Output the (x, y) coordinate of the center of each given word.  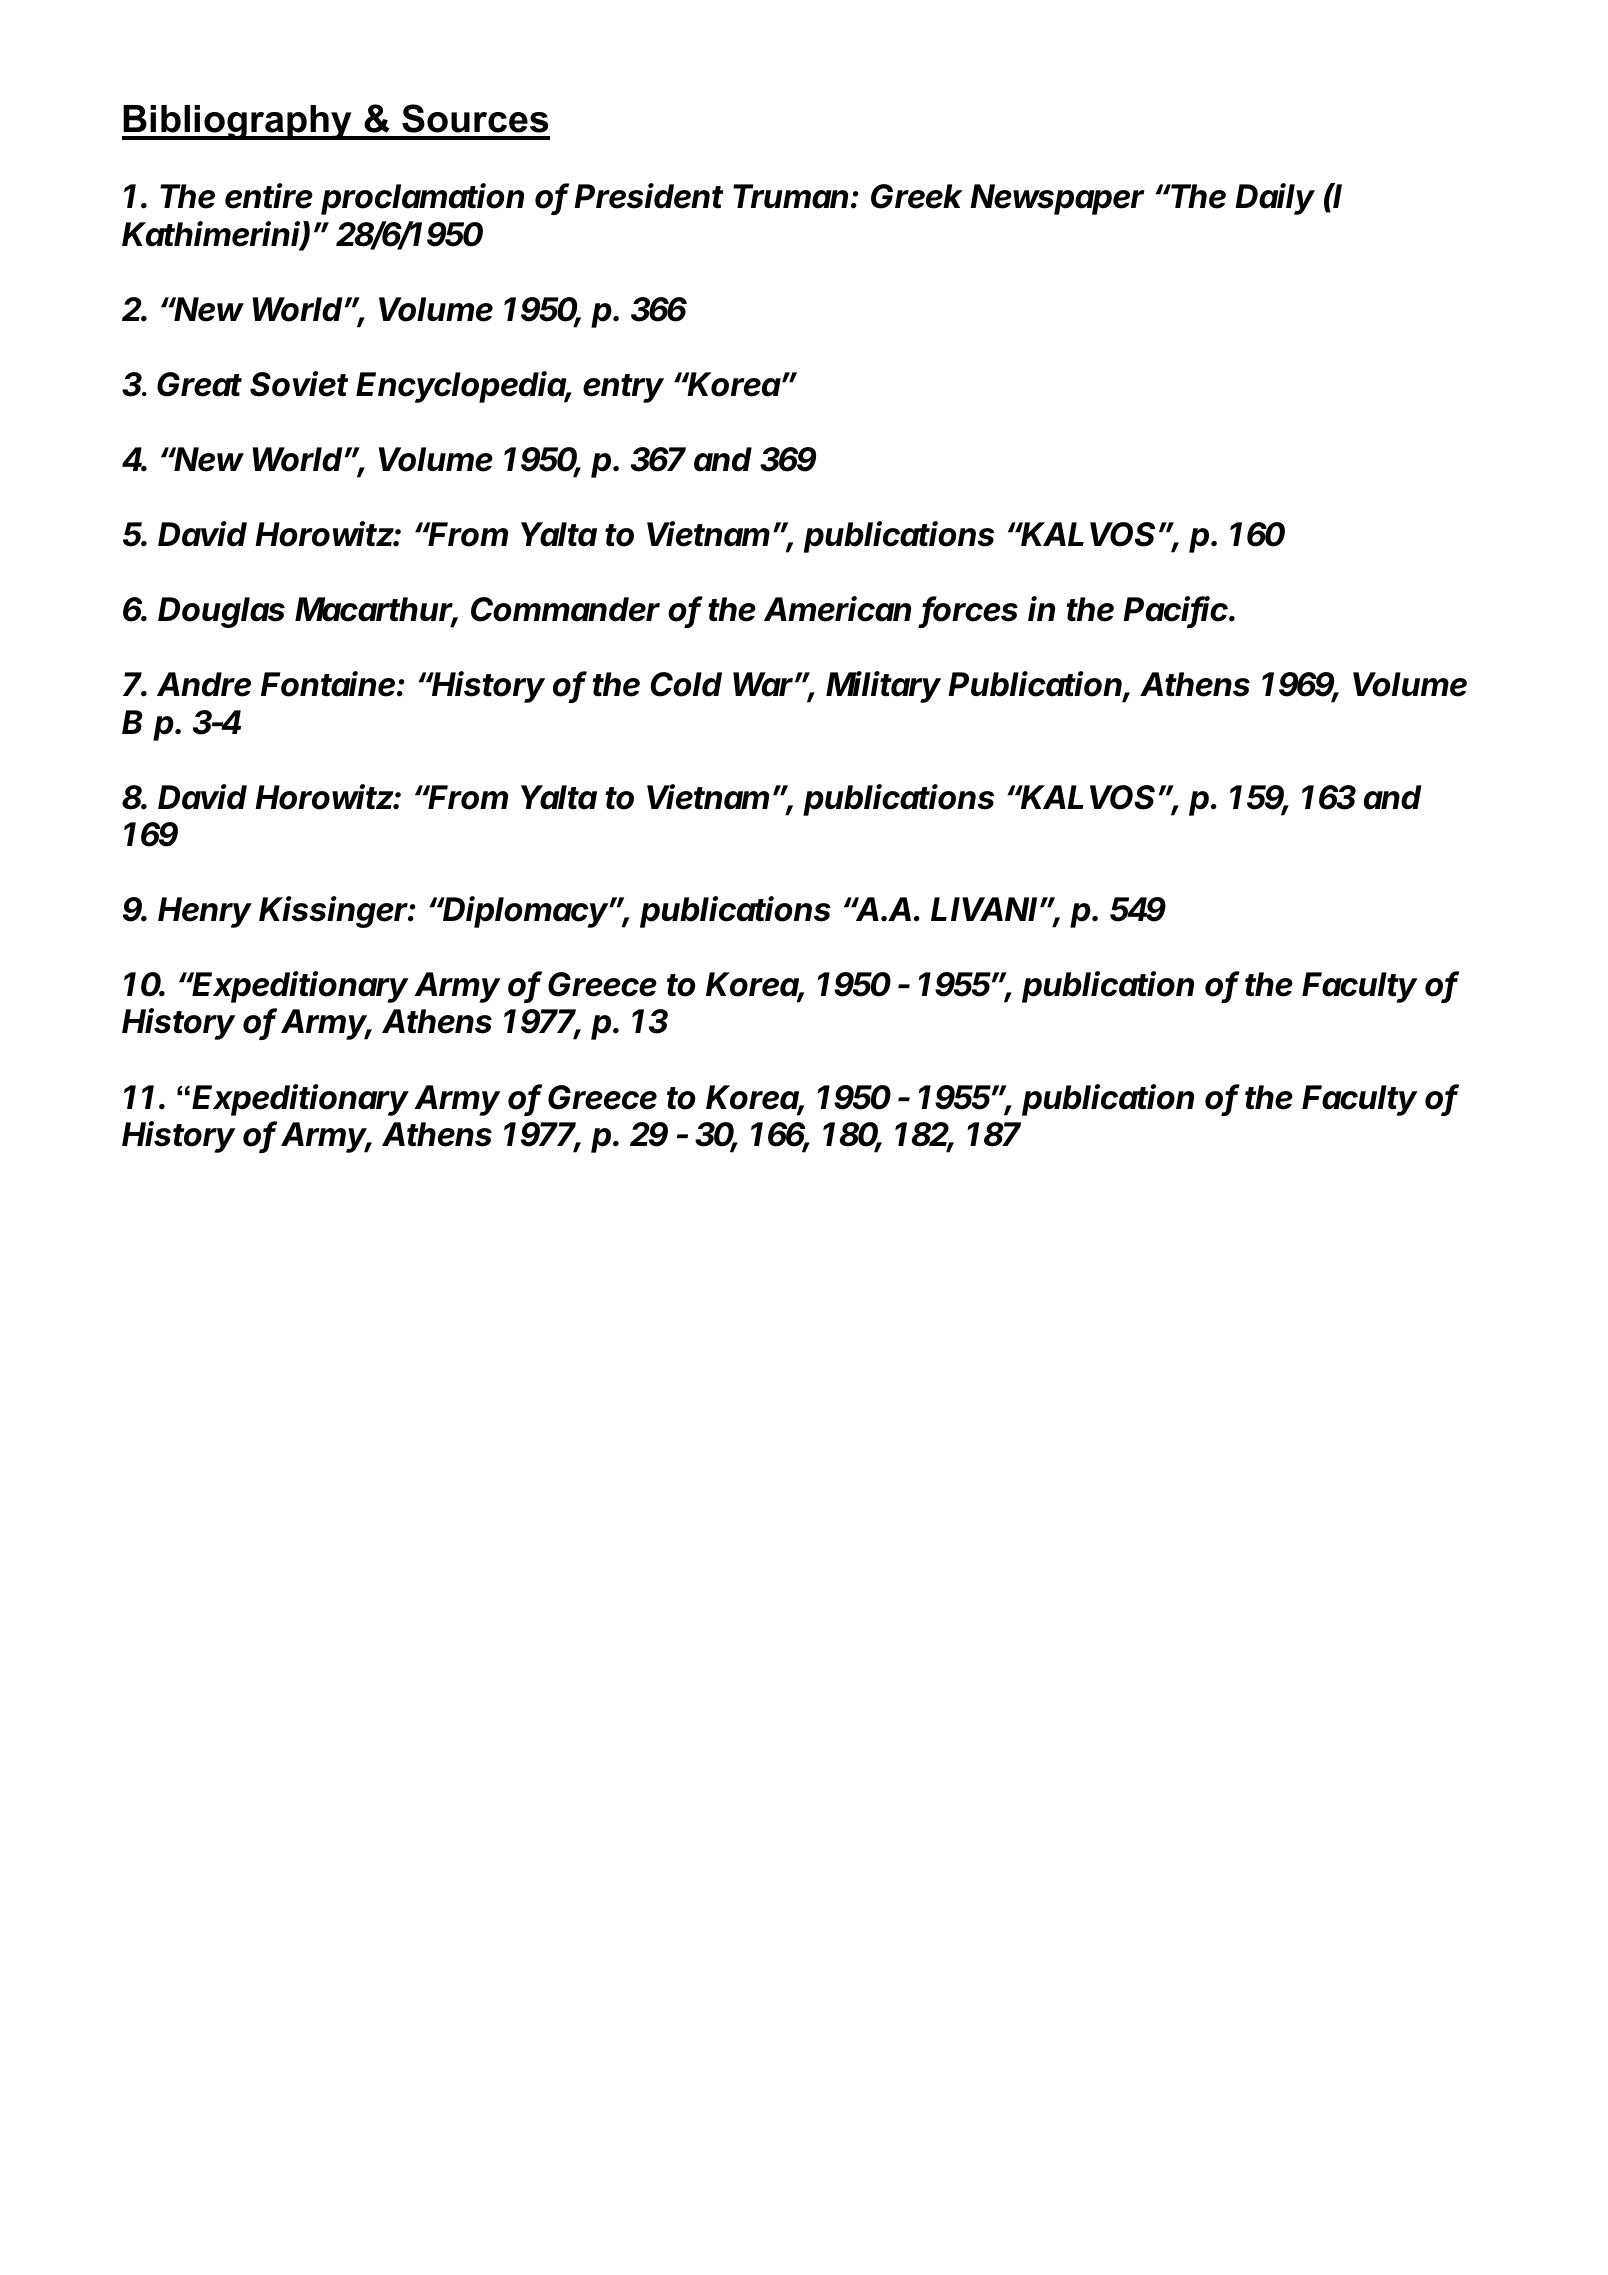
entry (623, 388)
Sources (475, 118)
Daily (1275, 199)
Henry (205, 912)
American (837, 609)
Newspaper (1057, 199)
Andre (204, 684)
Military (883, 687)
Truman (792, 196)
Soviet (299, 384)
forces (970, 610)
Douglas (221, 612)
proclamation (422, 199)
